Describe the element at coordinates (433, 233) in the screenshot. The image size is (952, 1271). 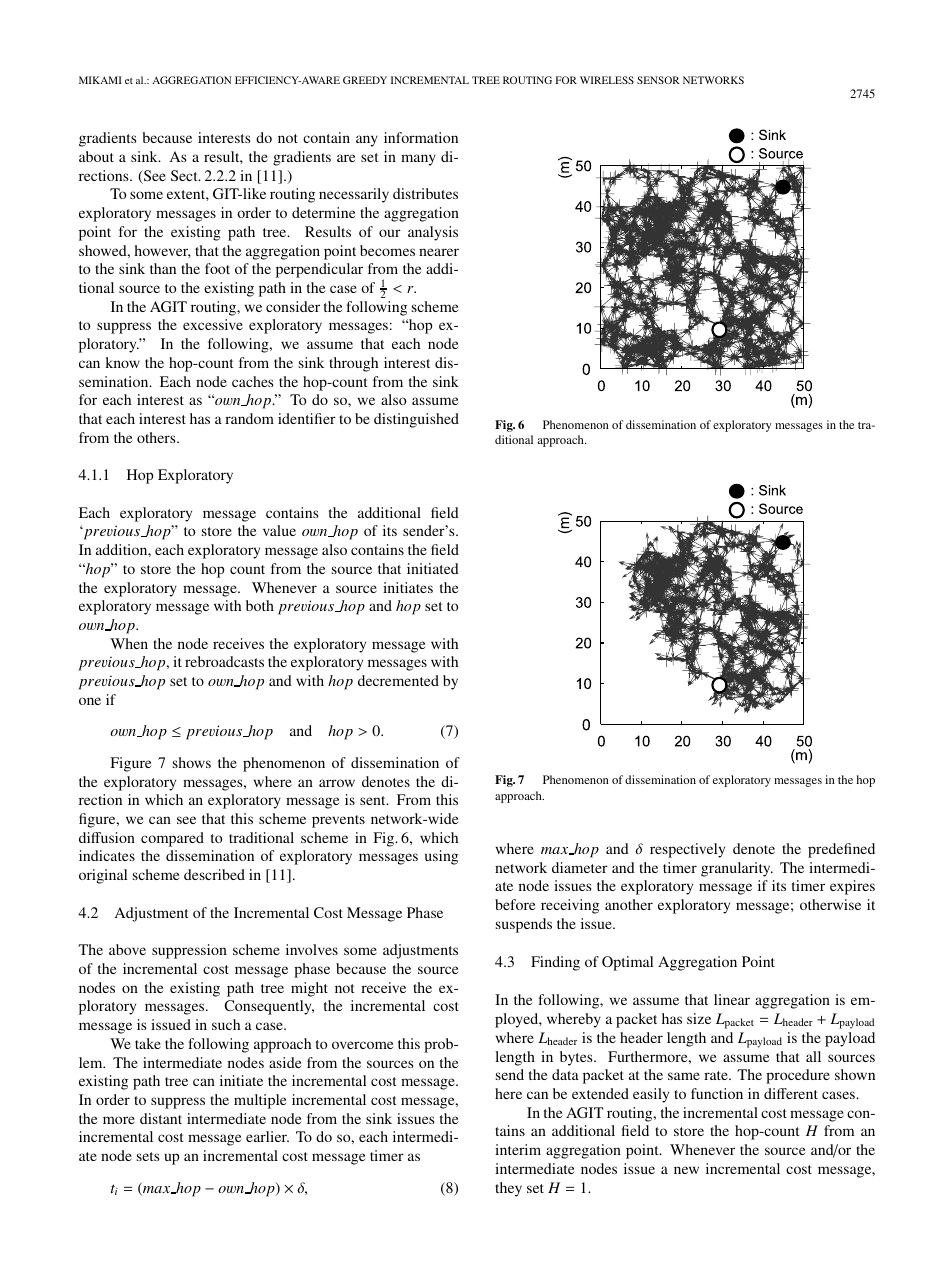
I see `analysis` at that location.
